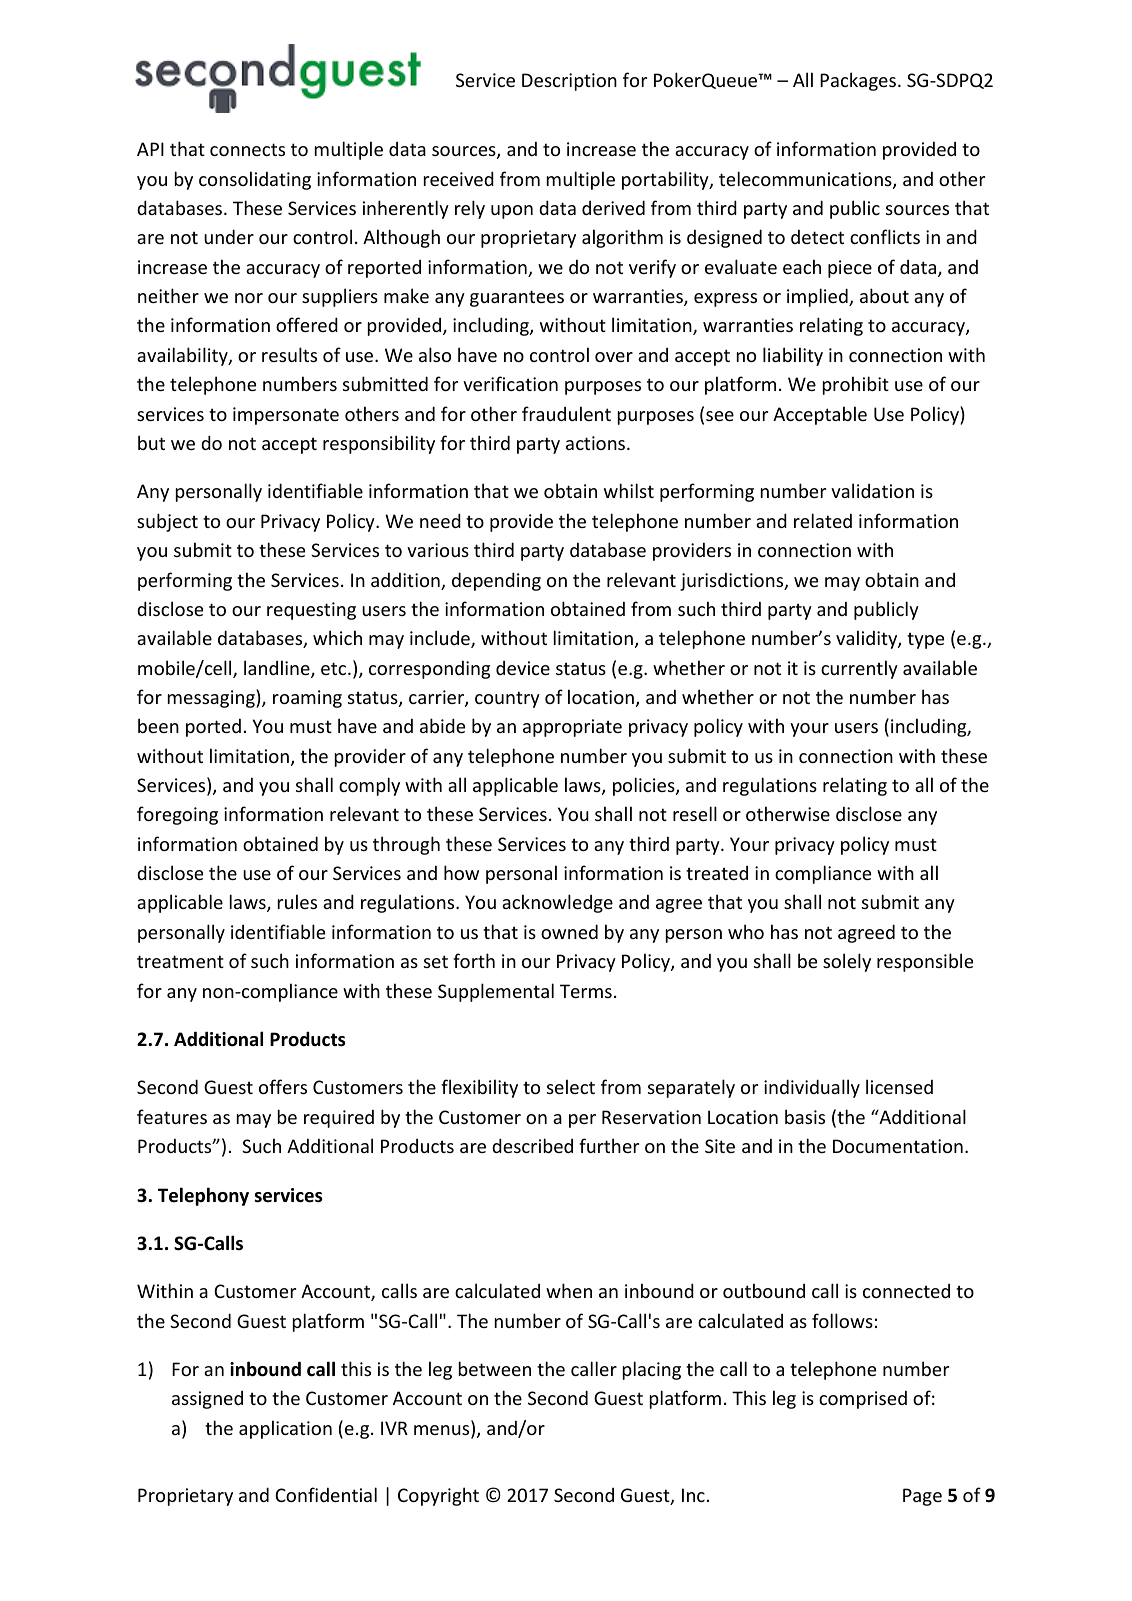 The image size is (1132, 1601). Describe the element at coordinates (863, 1399) in the page. I see `comprised` at that location.
